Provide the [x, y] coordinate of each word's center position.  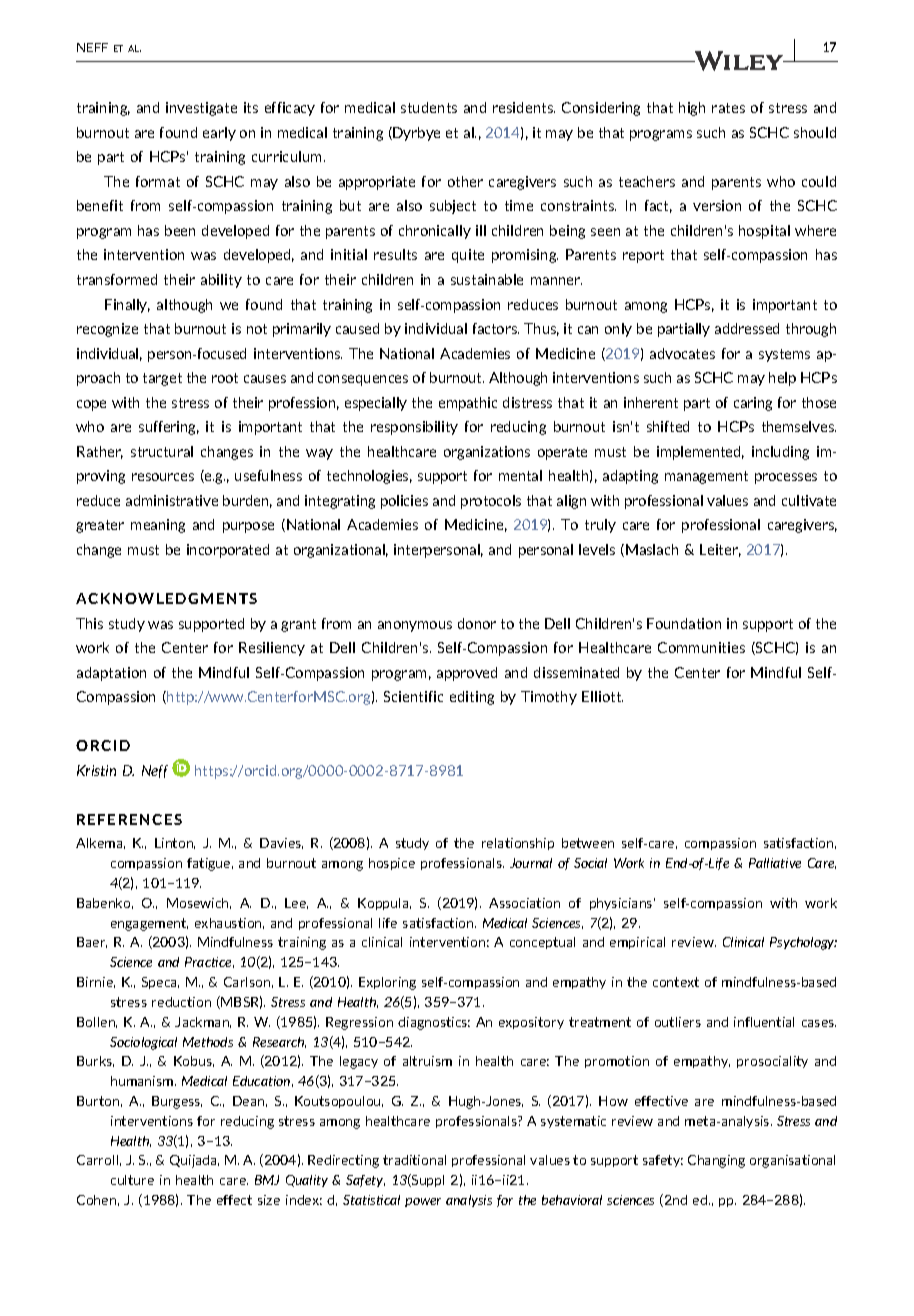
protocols [491, 502]
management [706, 477]
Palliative [775, 863]
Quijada [194, 1161]
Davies [281, 843]
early [219, 134]
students [429, 107]
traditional [414, 1160]
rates [728, 108]
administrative [172, 500]
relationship [518, 844]
